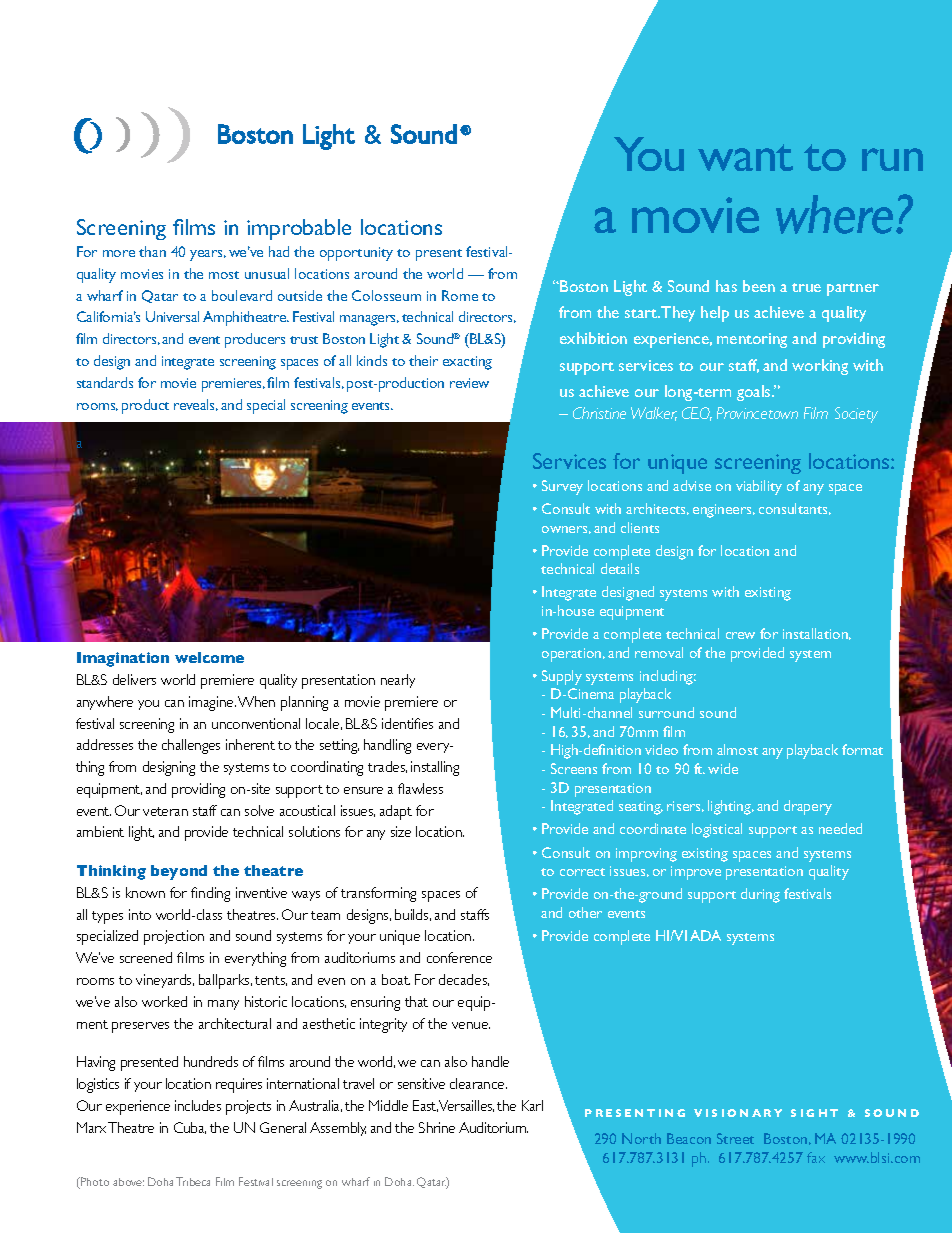 The image size is (952, 1233). Describe the element at coordinates (759, 487) in the image. I see `viability` at that location.
